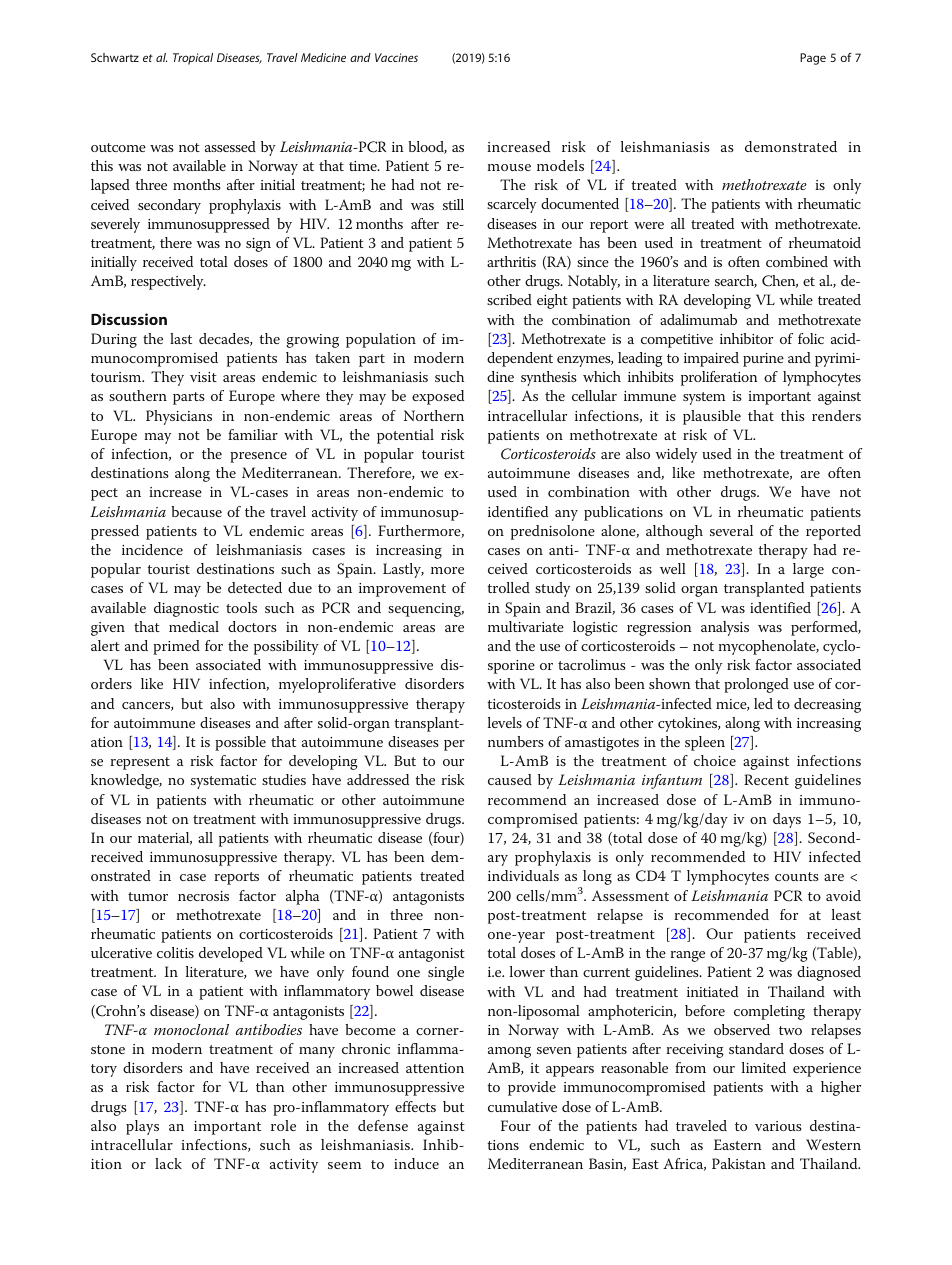 The height and width of the image is (1265, 952). What do you see at coordinates (168, 1163) in the image?
I see `lack` at bounding box center [168, 1163].
